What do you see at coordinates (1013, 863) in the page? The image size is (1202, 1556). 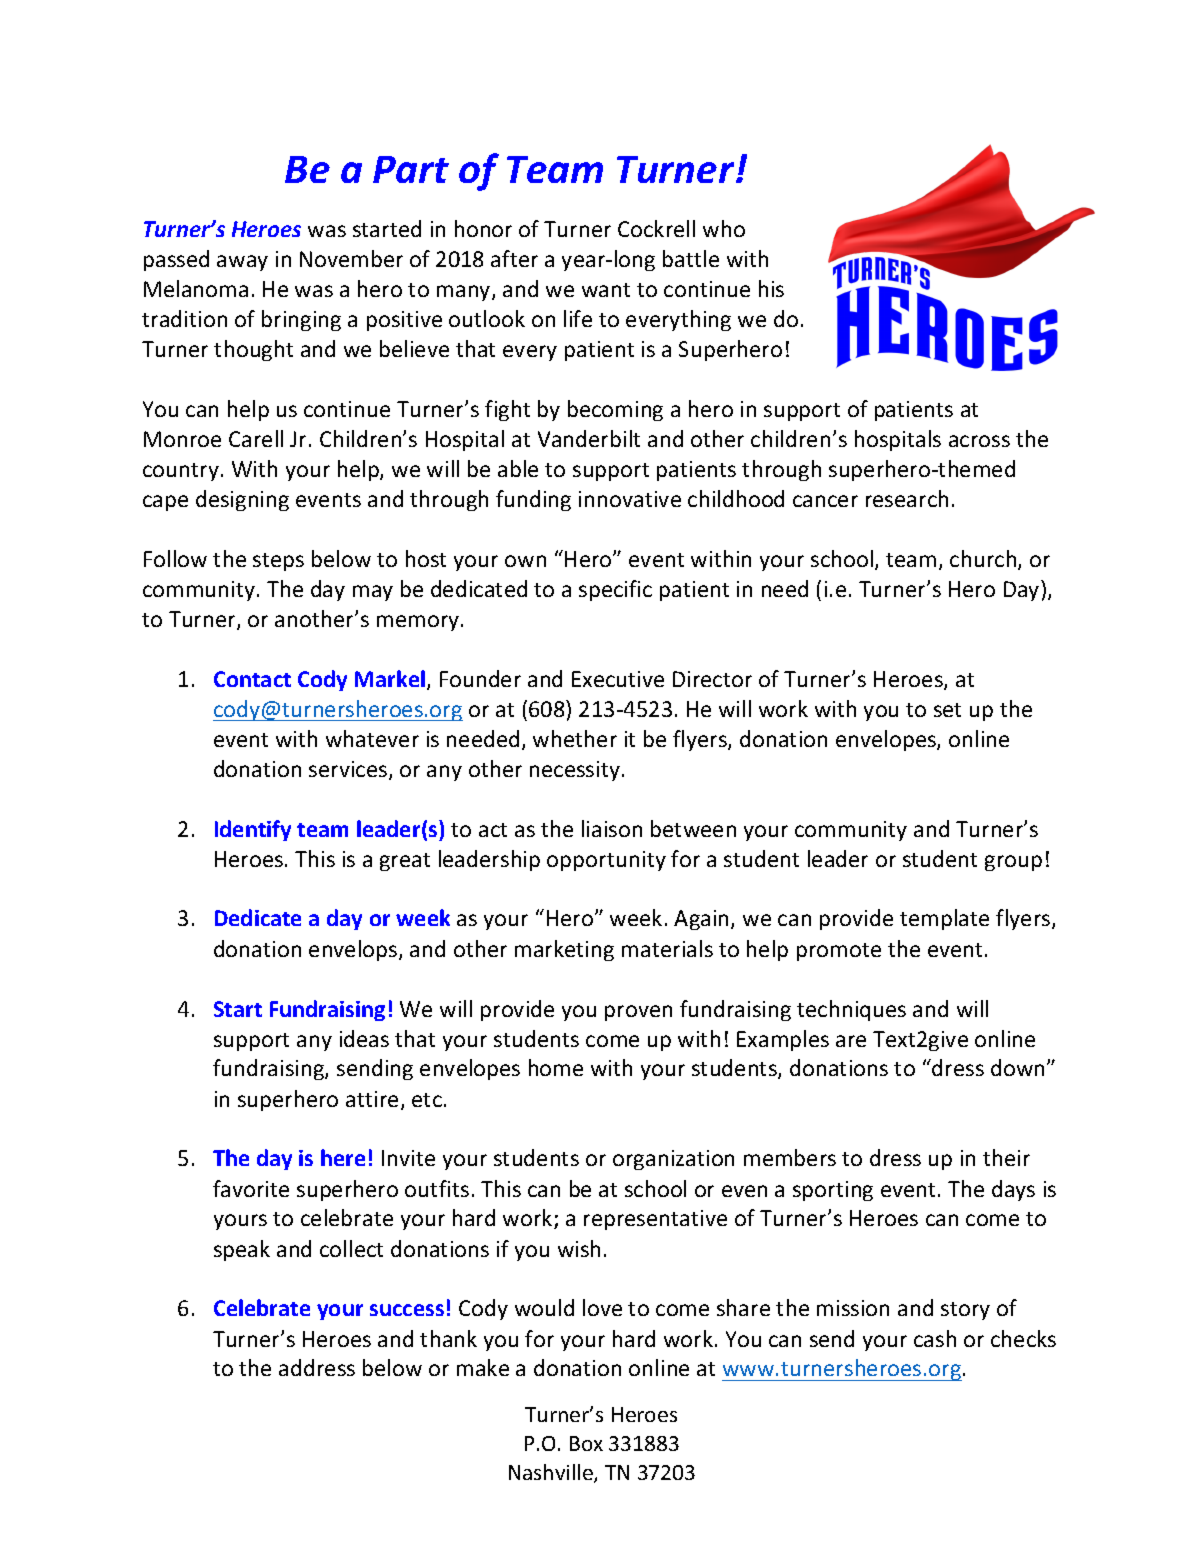 I see `group` at bounding box center [1013, 863].
